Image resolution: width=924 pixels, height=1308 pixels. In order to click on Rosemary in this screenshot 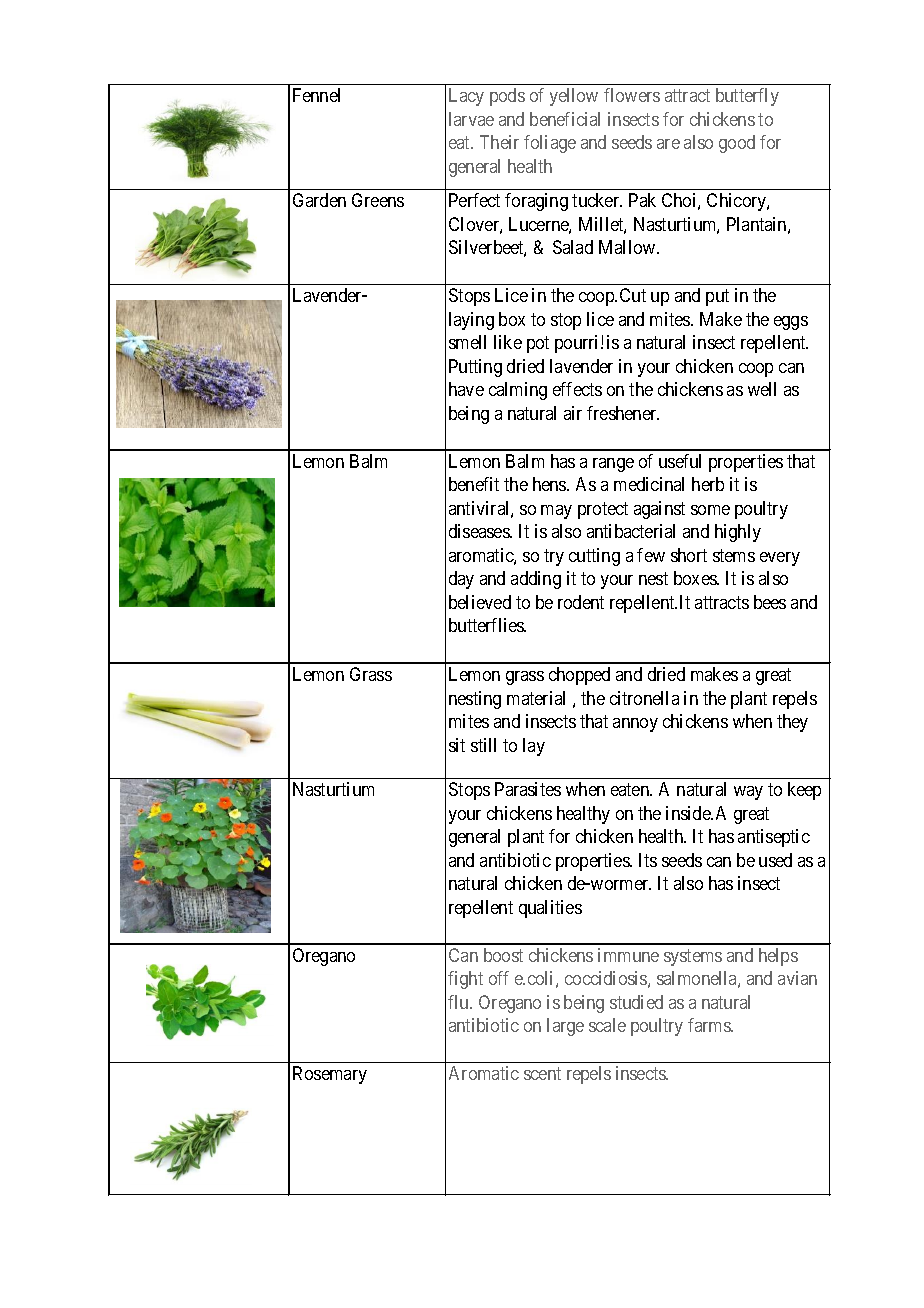, I will do `click(330, 1075)`.
